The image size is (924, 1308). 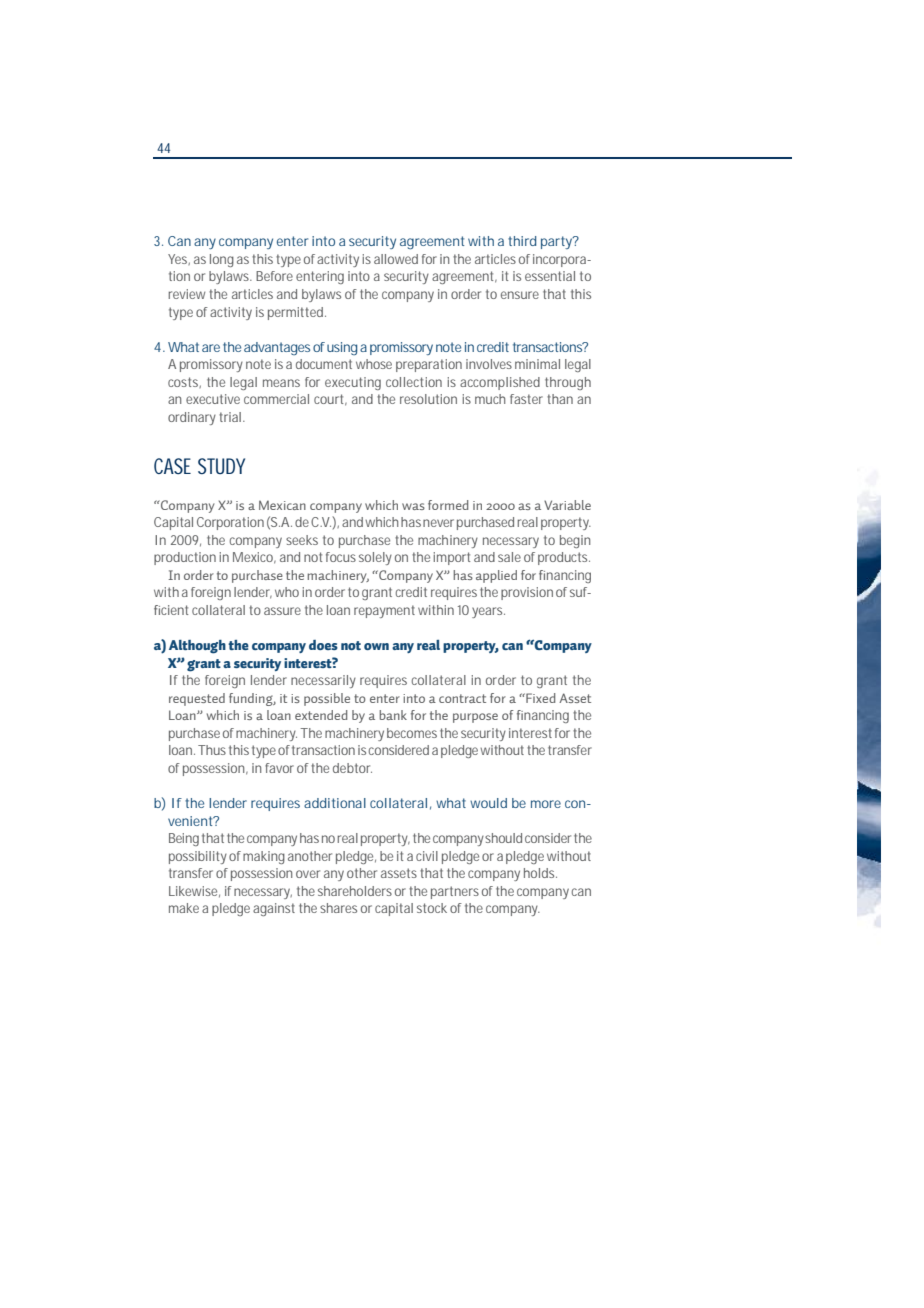 What do you see at coordinates (230, 417) in the screenshot?
I see `trial` at bounding box center [230, 417].
